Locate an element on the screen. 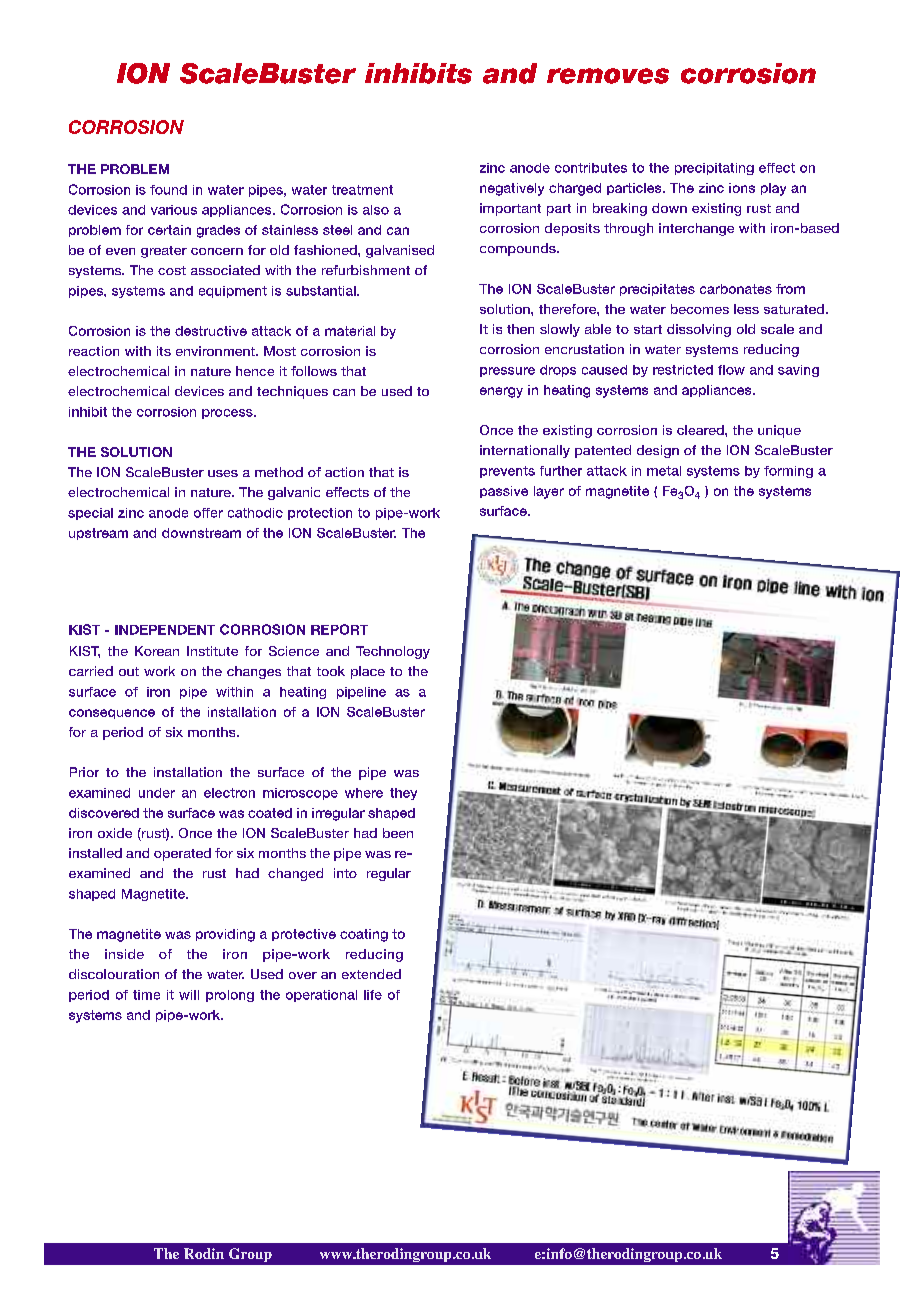  flow is located at coordinates (731, 370).
